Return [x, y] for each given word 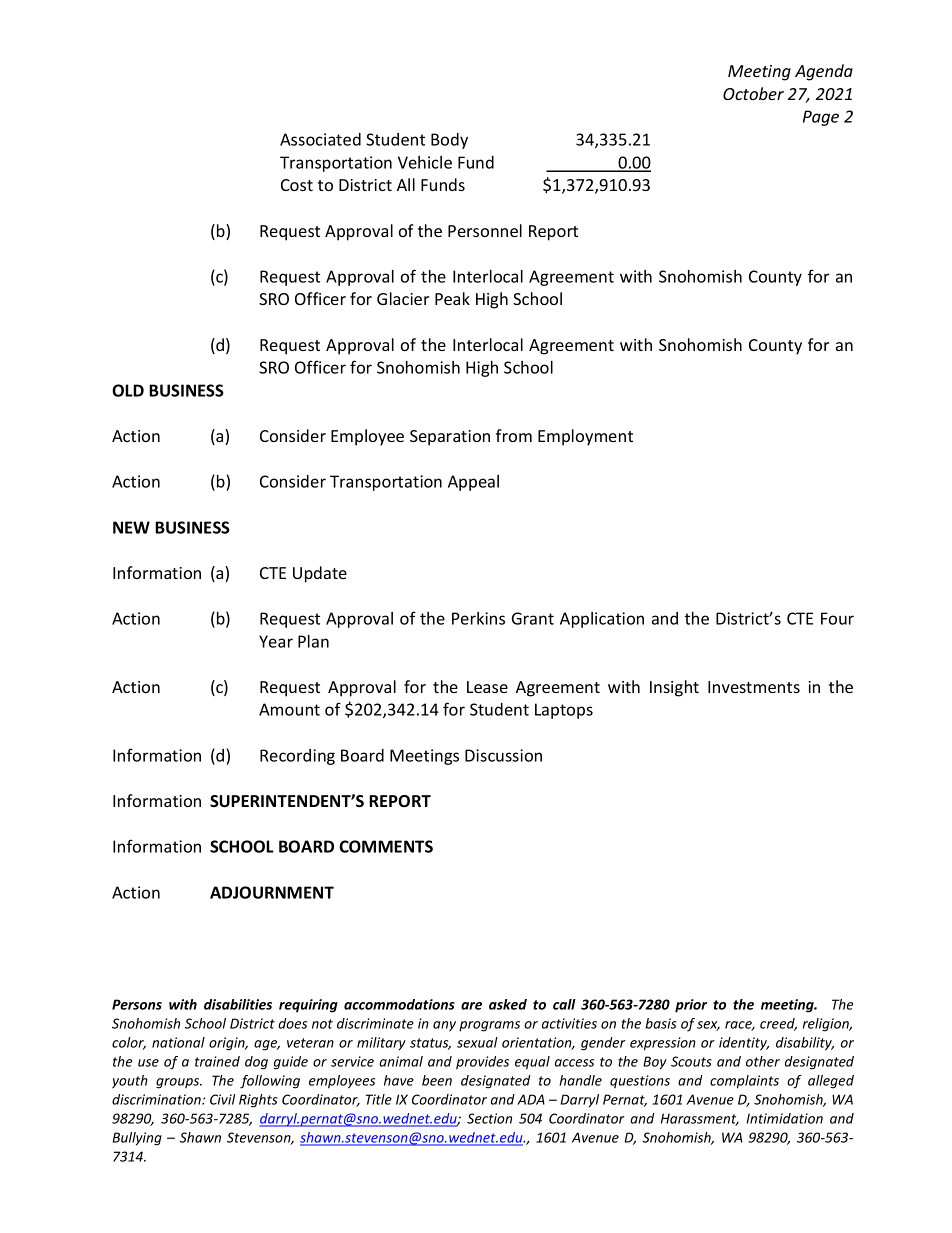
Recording [297, 757]
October [753, 93]
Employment [585, 437]
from [514, 435]
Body [449, 141]
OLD [128, 390]
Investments [754, 687]
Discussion [503, 755]
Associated [320, 139]
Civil [222, 1099]
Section [489, 1118]
